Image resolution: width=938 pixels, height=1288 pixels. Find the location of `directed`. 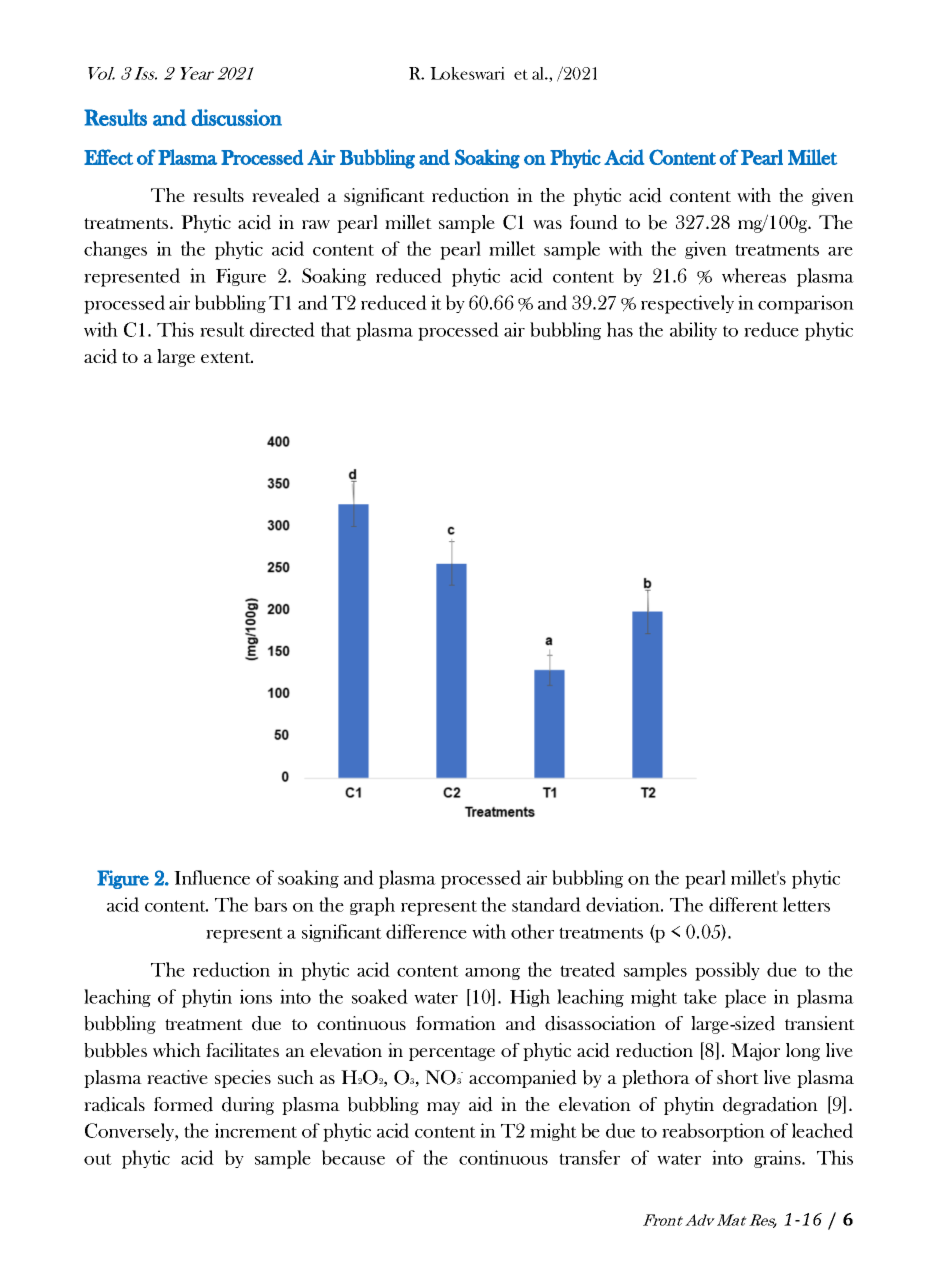

directed is located at coordinates (282, 329).
